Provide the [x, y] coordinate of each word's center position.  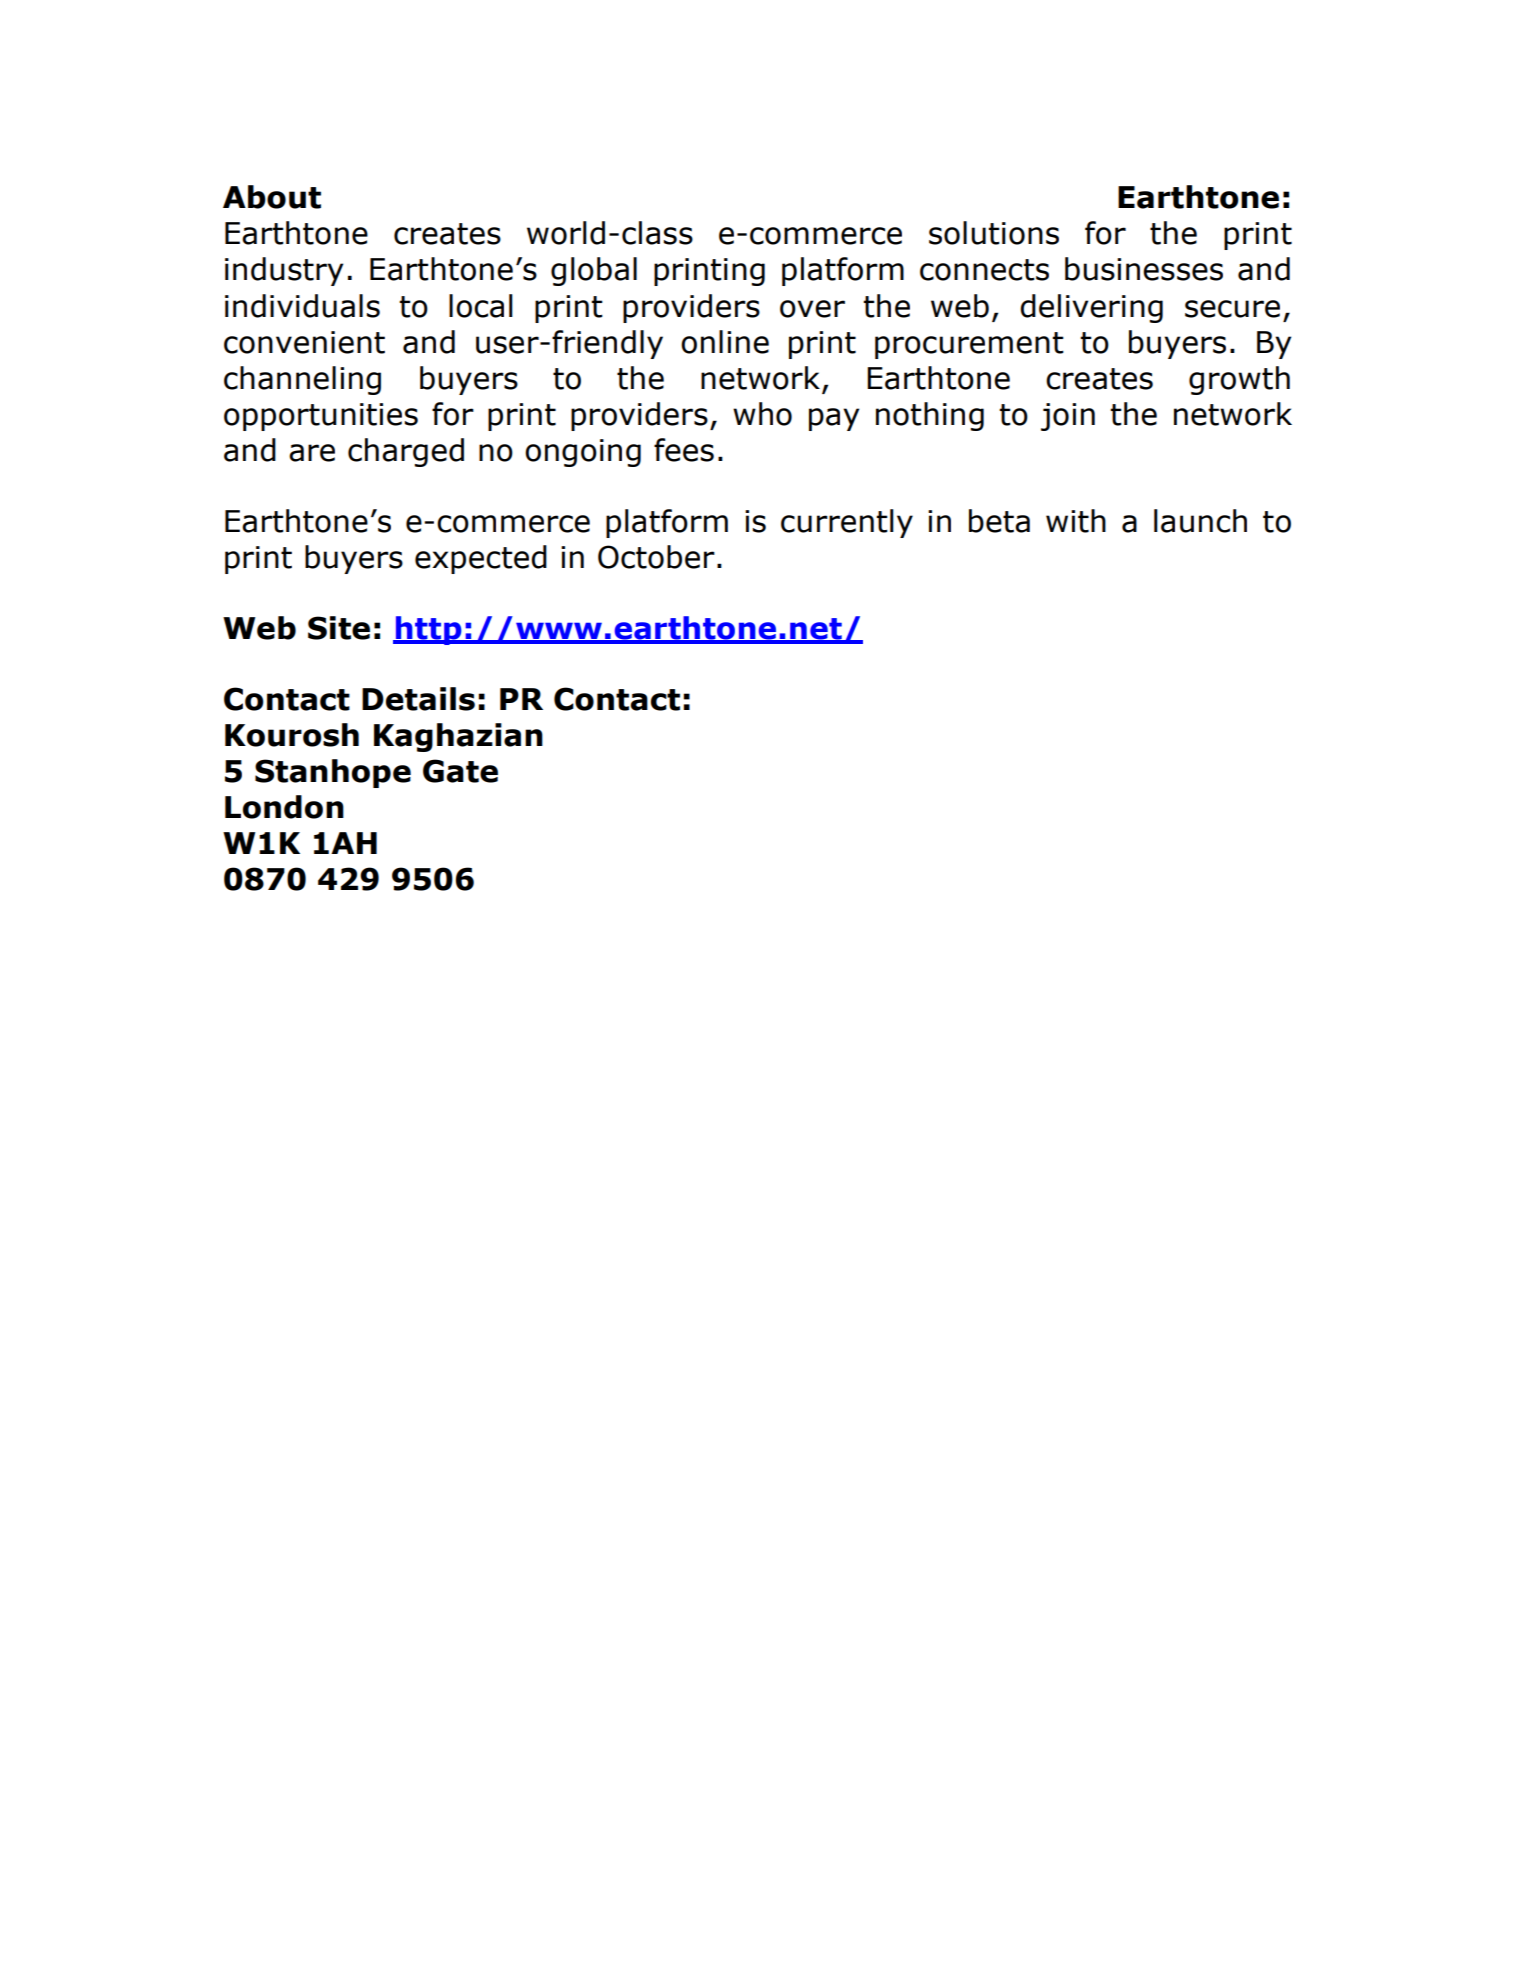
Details [418, 699]
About [272, 197]
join [1068, 417]
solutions [994, 233]
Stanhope [333, 773]
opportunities [321, 417]
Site [339, 628]
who [762, 414]
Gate [460, 771]
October [656, 557]
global [594, 271]
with [1076, 521]
